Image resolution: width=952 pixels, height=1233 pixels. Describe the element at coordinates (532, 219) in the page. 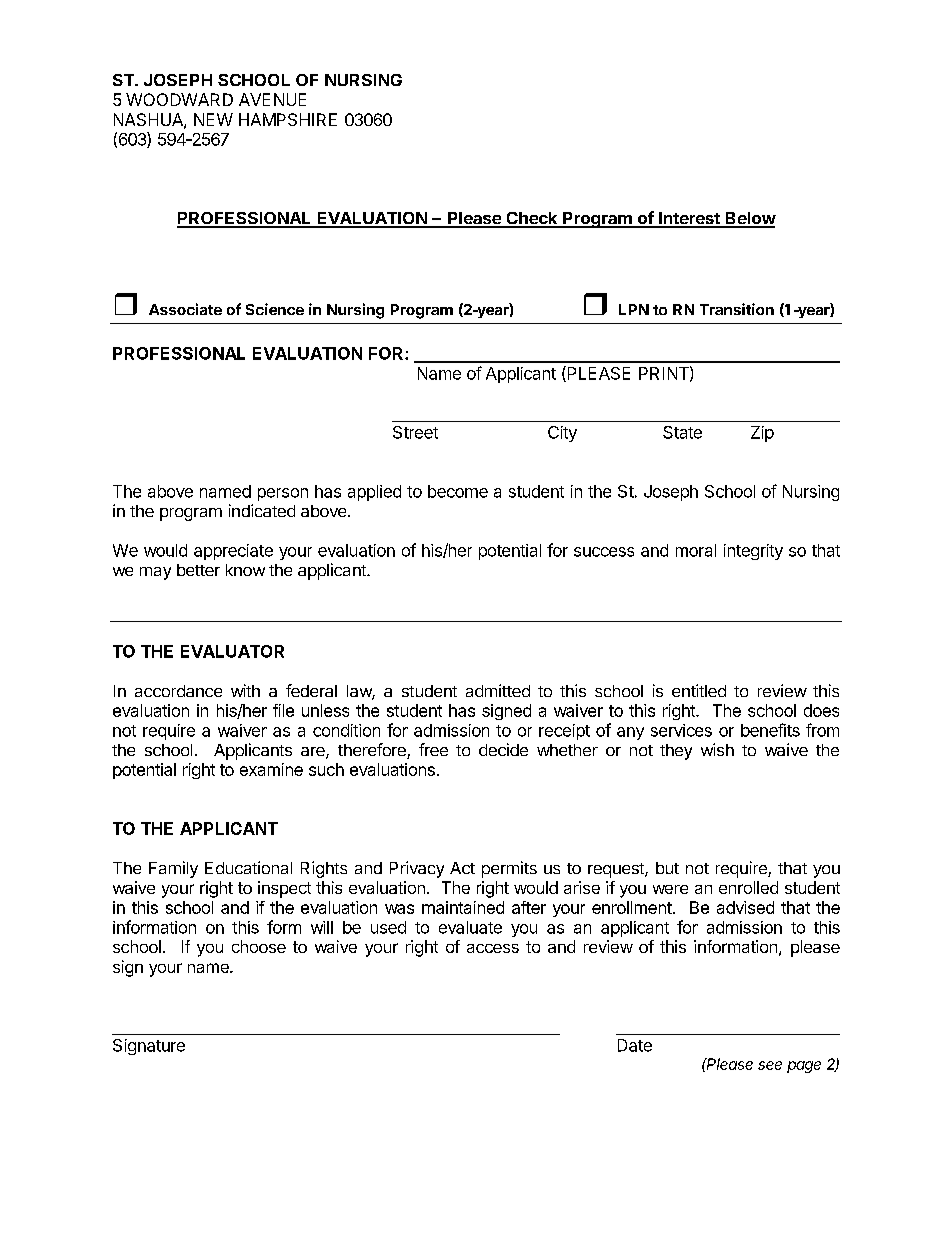

I see `Check` at that location.
